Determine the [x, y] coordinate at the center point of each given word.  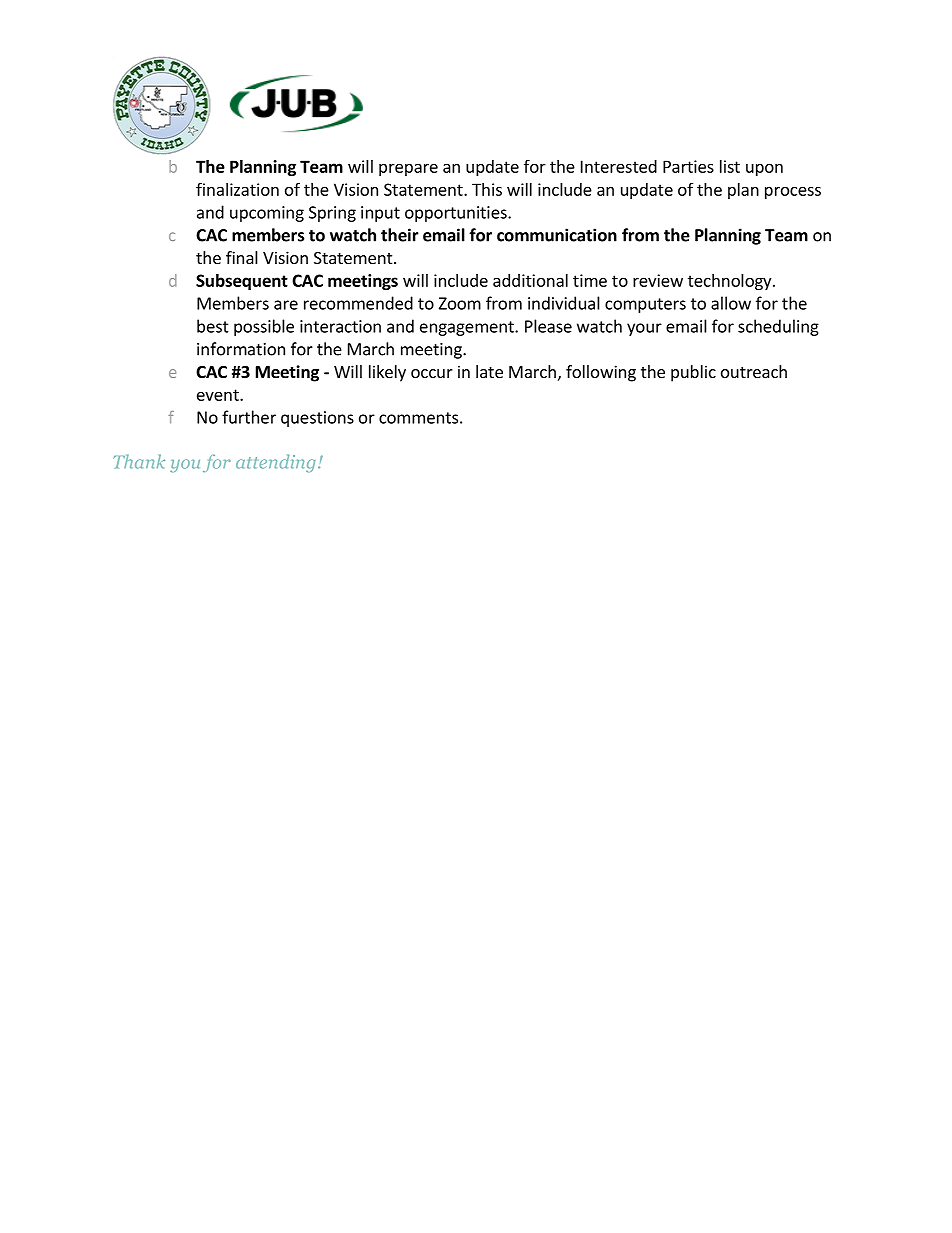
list [730, 166]
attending [276, 463]
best [213, 326]
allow [731, 303]
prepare [408, 169]
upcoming [267, 214]
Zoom [460, 303]
